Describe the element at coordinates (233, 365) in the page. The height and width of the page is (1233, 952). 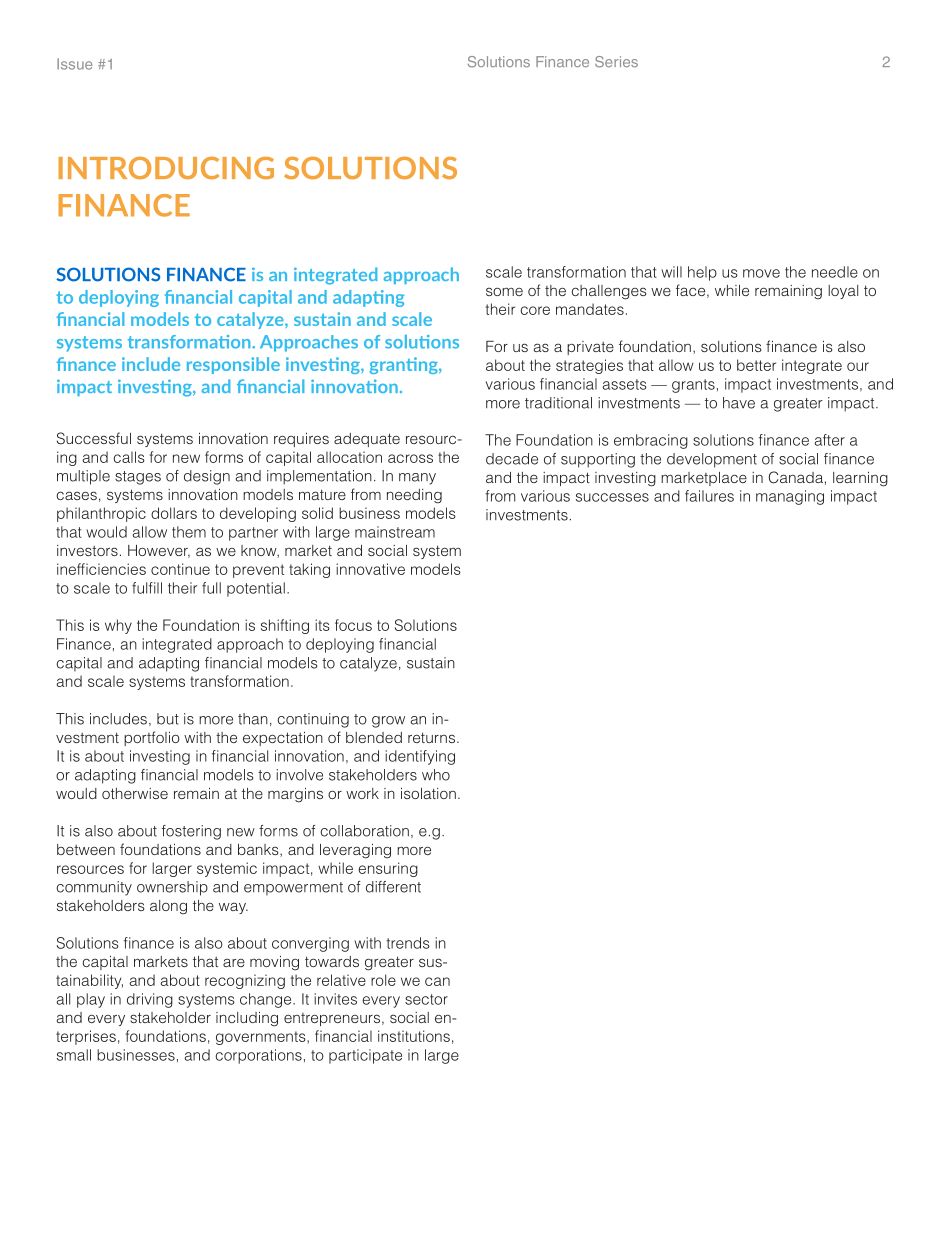
I see `responsible` at that location.
